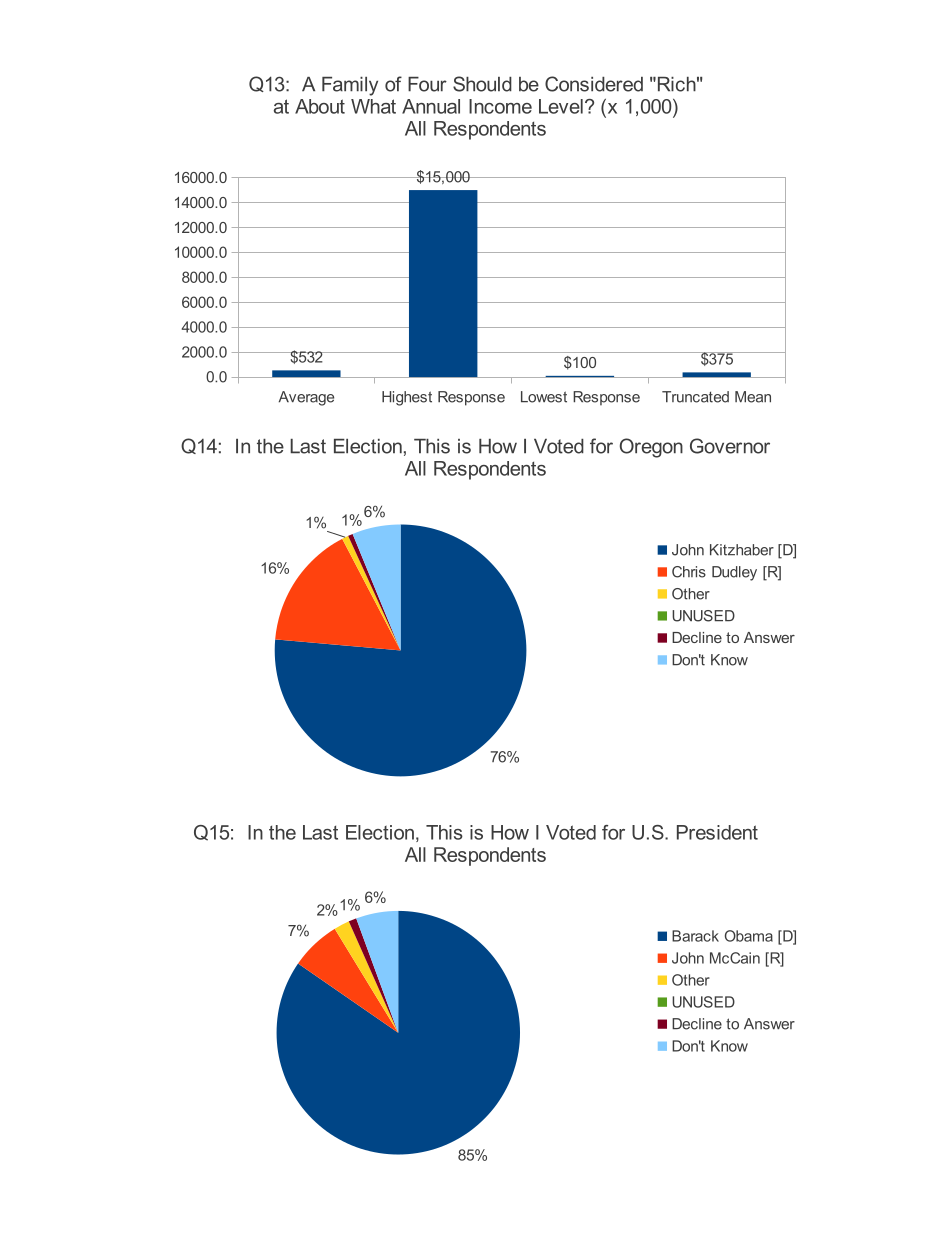 This page has width=952, height=1233. What do you see at coordinates (717, 832) in the page?
I see `President` at bounding box center [717, 832].
